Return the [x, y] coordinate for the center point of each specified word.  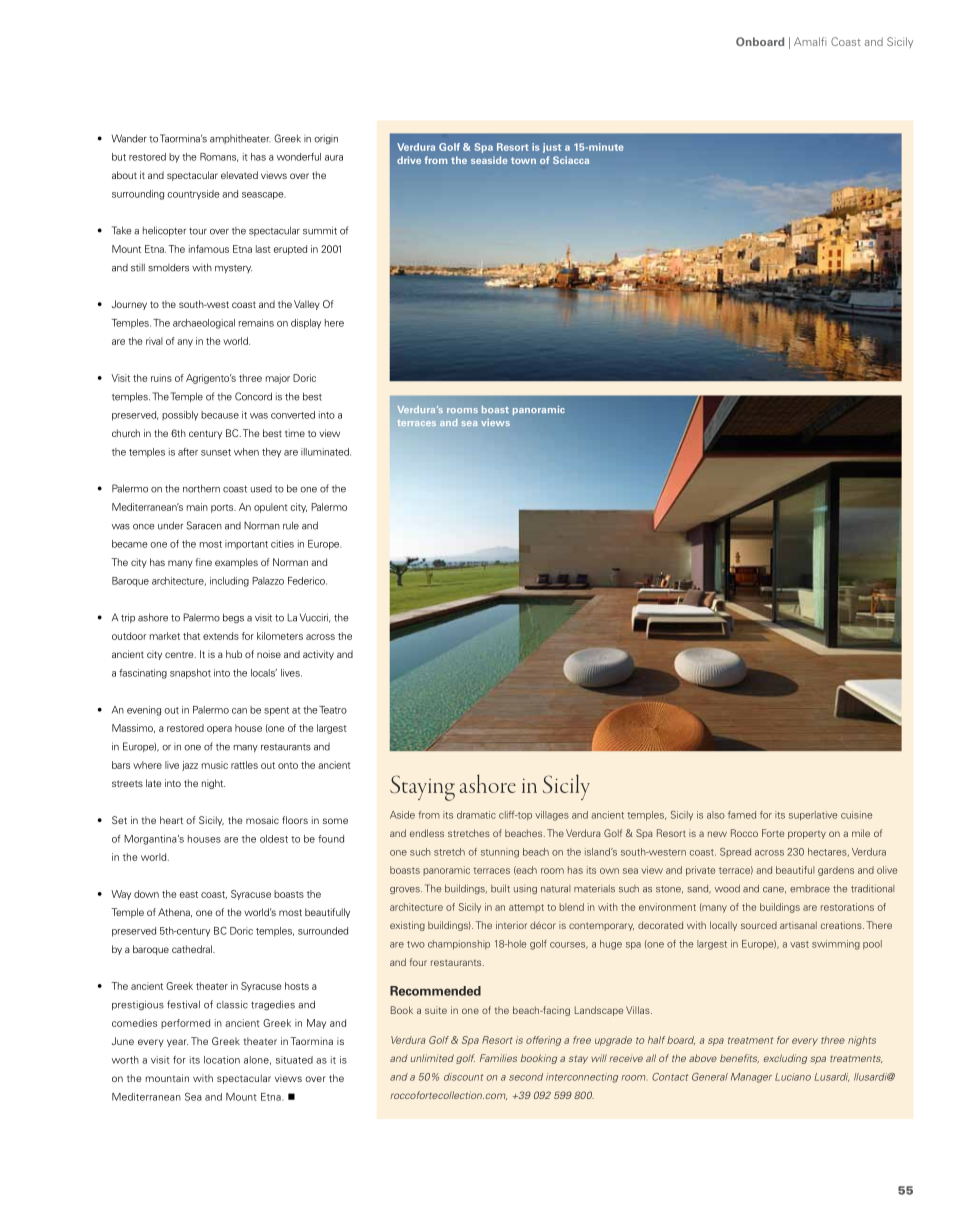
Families [498, 1058]
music [215, 765]
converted [293, 415]
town [523, 160]
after [188, 452]
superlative [813, 816]
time [295, 433]
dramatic [476, 815]
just [552, 148]
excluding [785, 1059]
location [222, 1060]
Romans [219, 157]
